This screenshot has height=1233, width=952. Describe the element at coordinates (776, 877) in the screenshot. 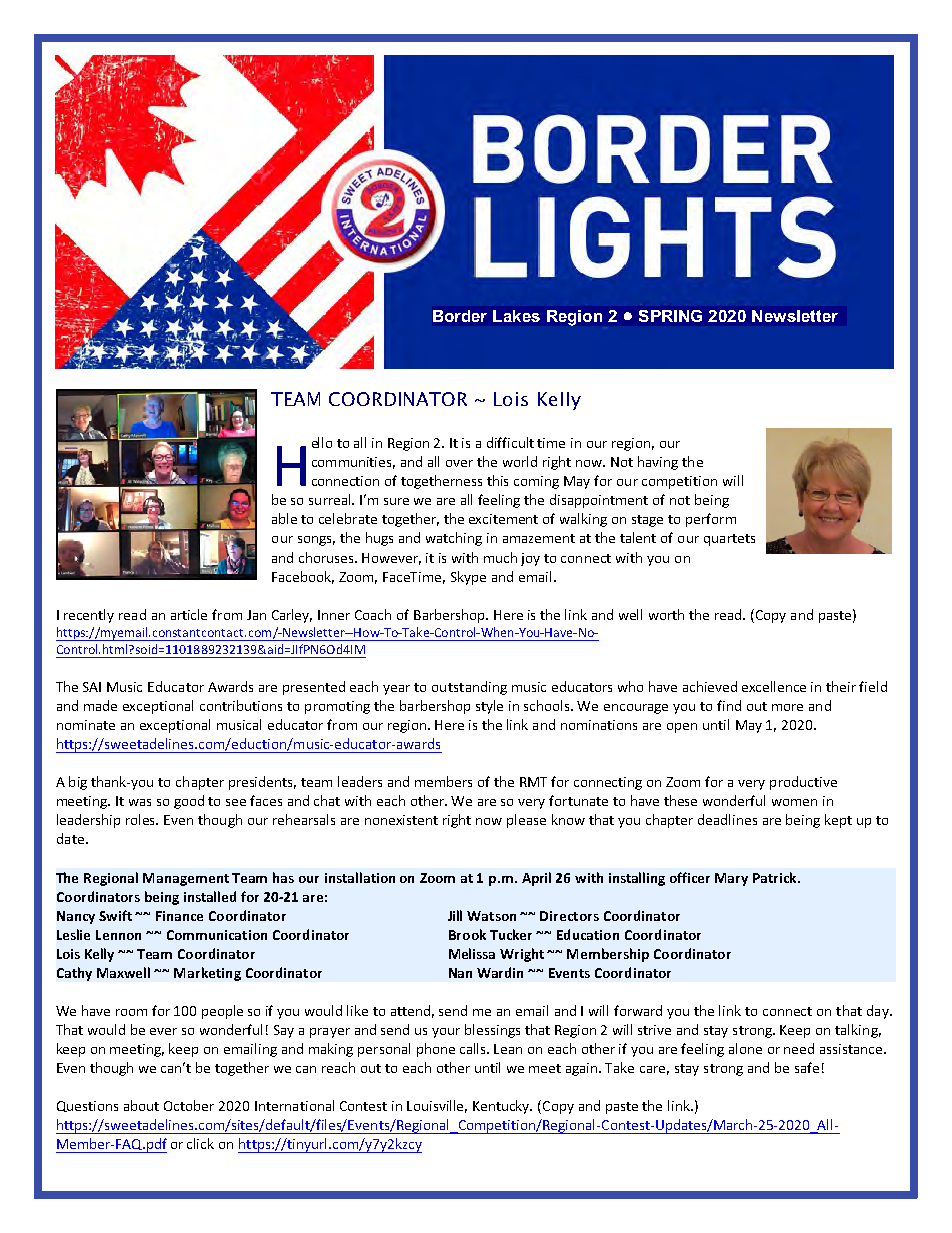

I see `Patrick` at that location.
